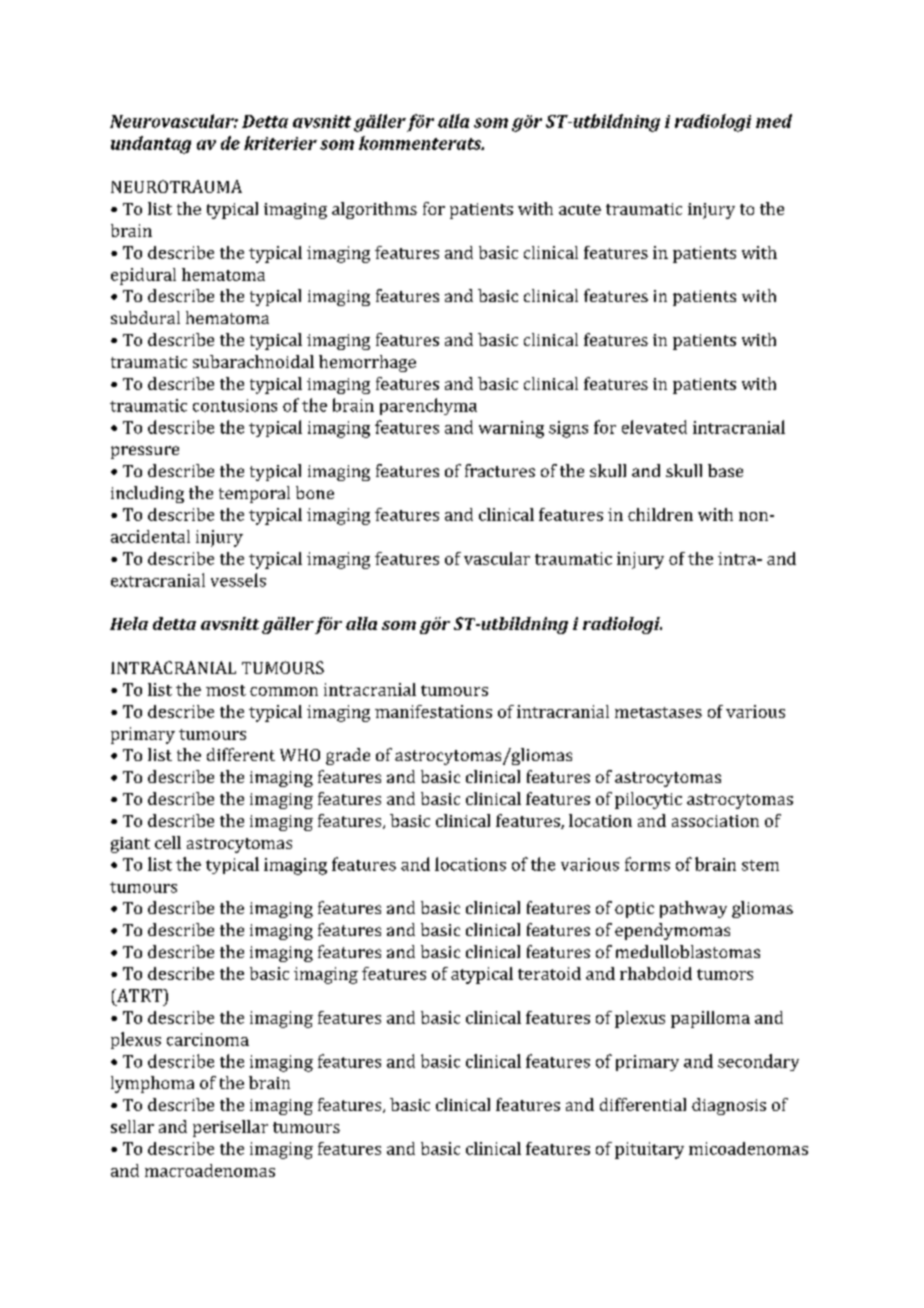  Describe the element at coordinates (500, 470) in the screenshot. I see `fractures` at that location.
